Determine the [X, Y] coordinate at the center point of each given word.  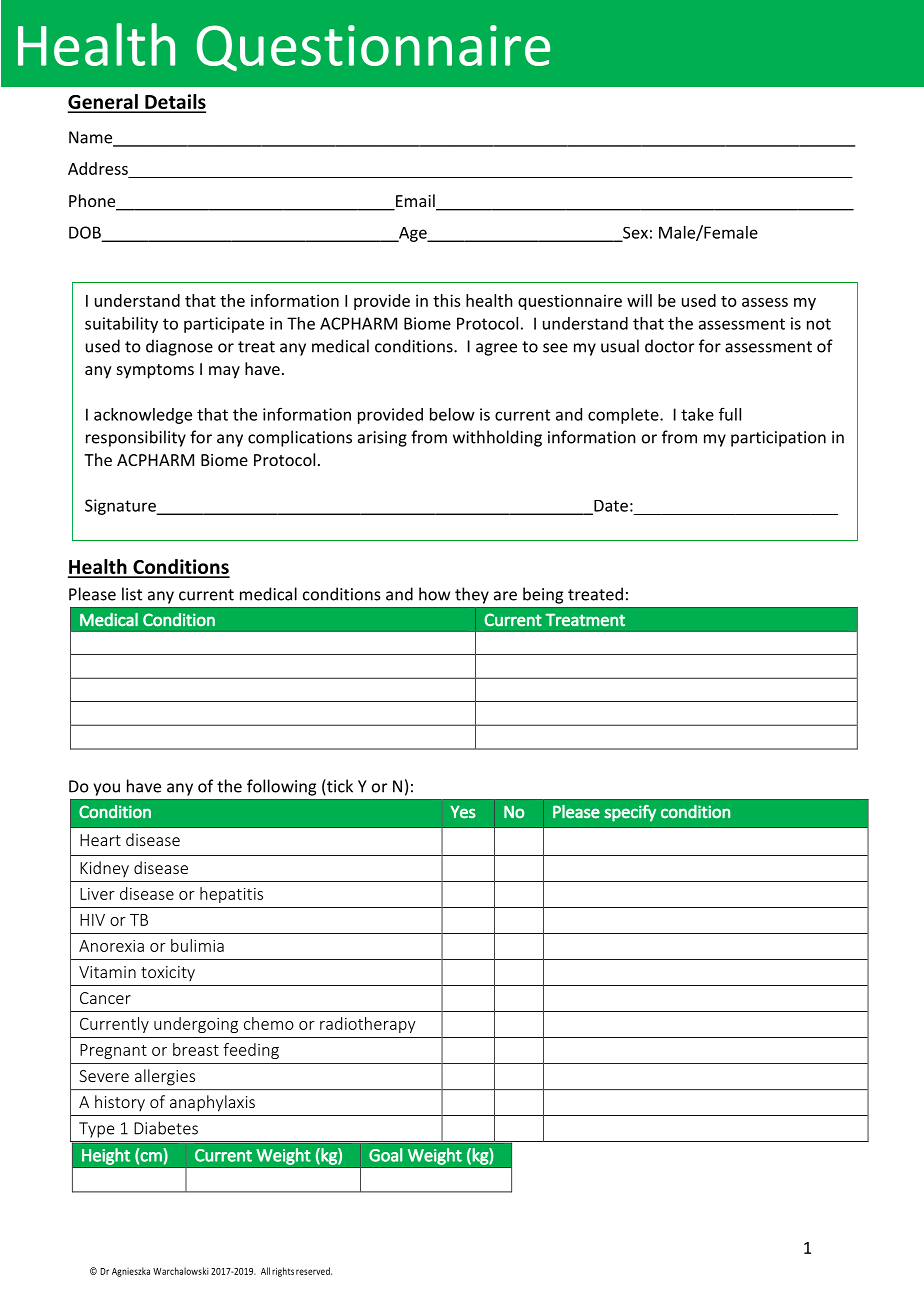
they [472, 595]
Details [174, 103]
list [132, 594]
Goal [386, 1155]
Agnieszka [131, 1272]
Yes [463, 812]
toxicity [168, 973]
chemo [269, 1023]
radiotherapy [368, 1025]
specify [630, 813]
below [452, 414]
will [639, 300]
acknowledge [143, 416]
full [730, 414]
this [447, 300]
